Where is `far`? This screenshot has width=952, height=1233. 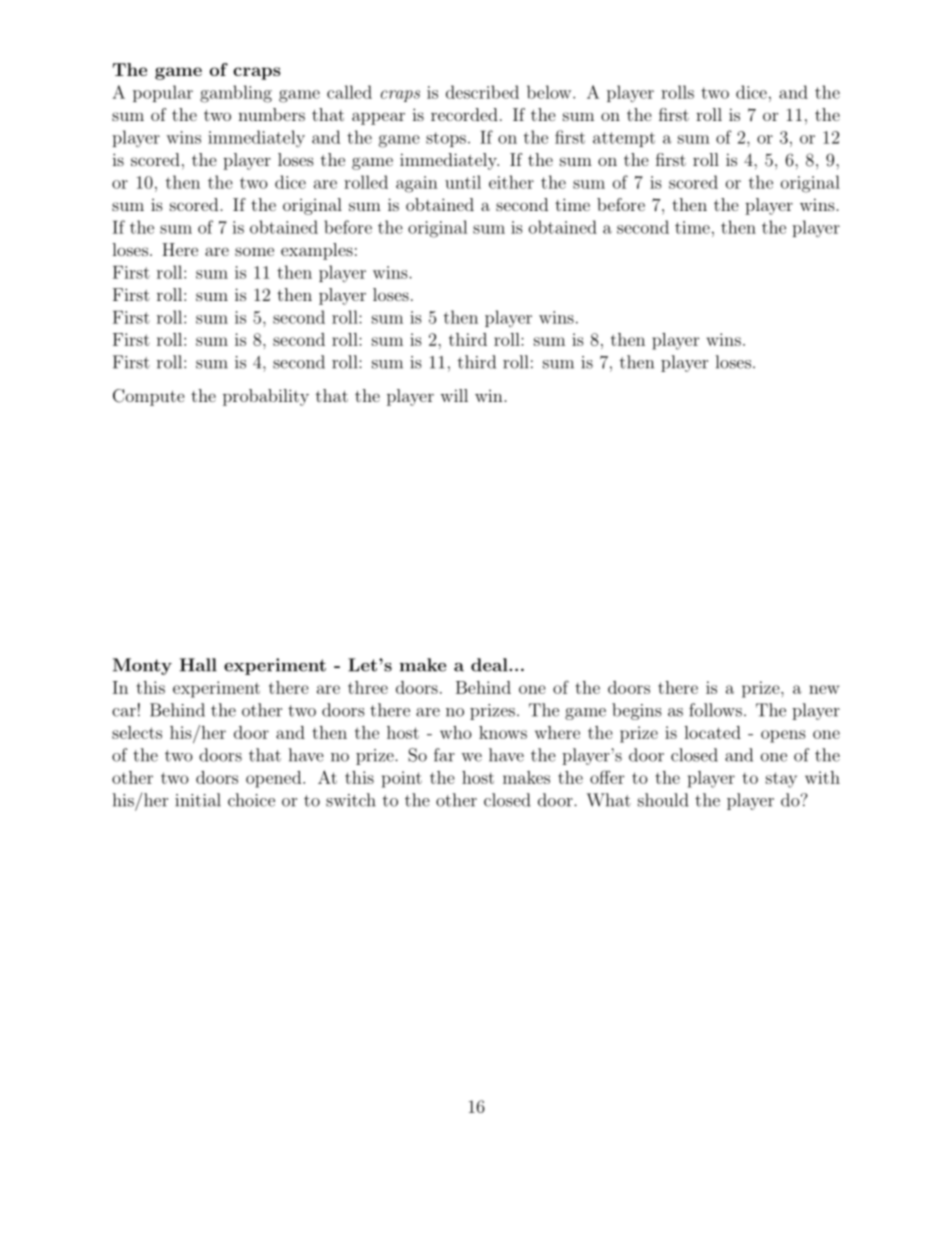 far is located at coordinates (444, 755).
